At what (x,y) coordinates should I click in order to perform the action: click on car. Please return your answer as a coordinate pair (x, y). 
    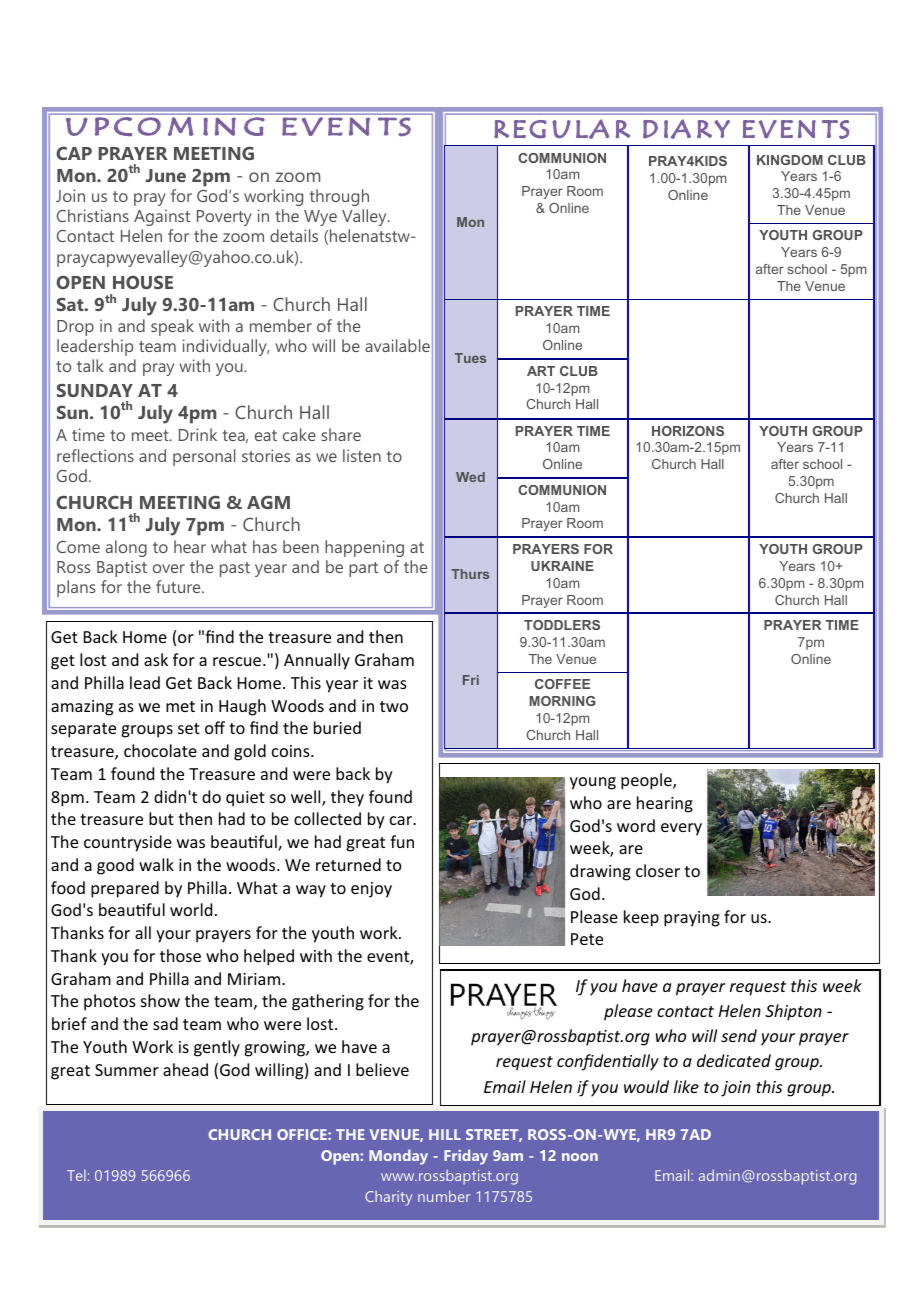
    Looking at the image, I should click on (402, 820).
